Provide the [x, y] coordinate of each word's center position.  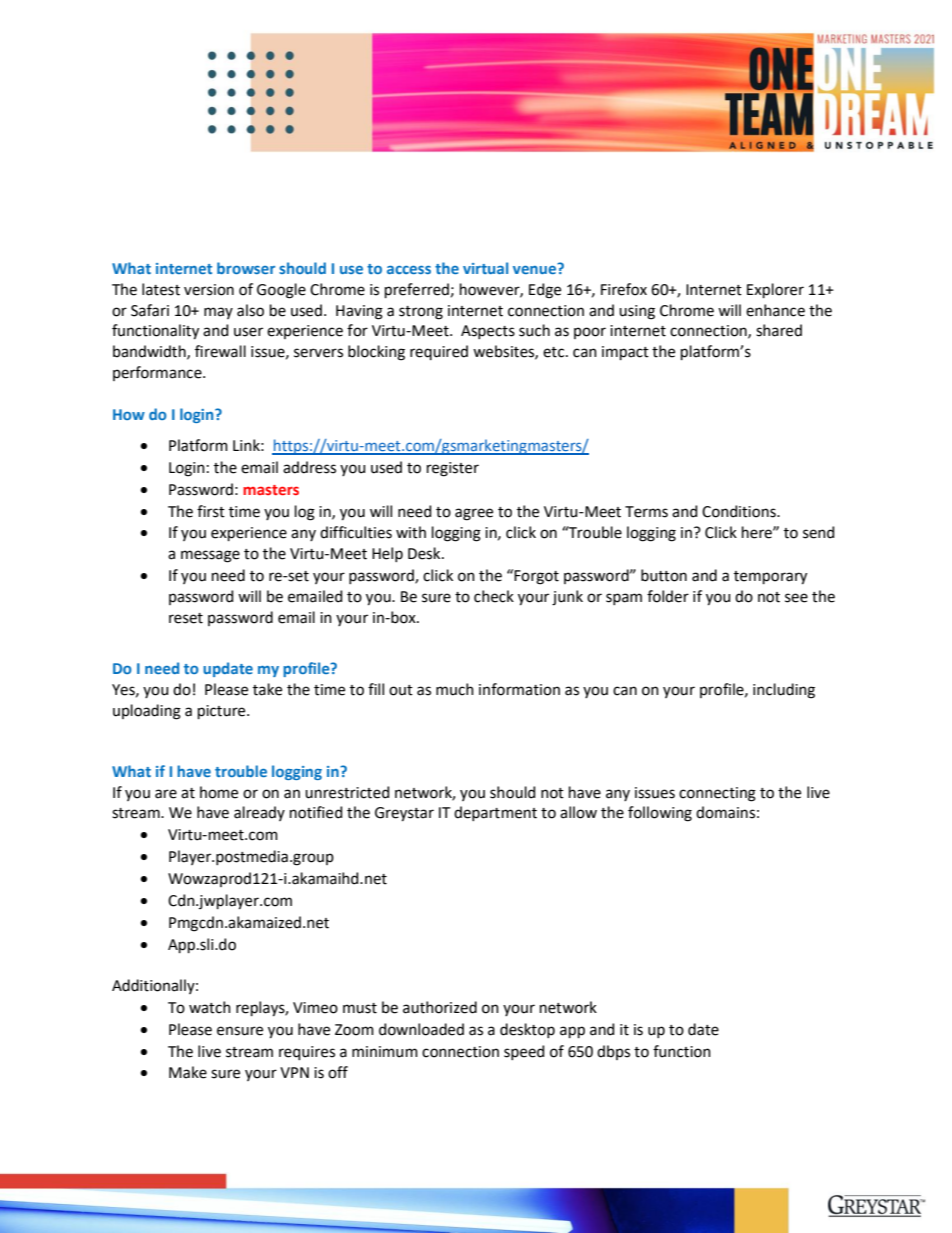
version [209, 290]
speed [524, 1052]
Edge [545, 291]
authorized [440, 1007]
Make [188, 1072]
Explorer [775, 290]
